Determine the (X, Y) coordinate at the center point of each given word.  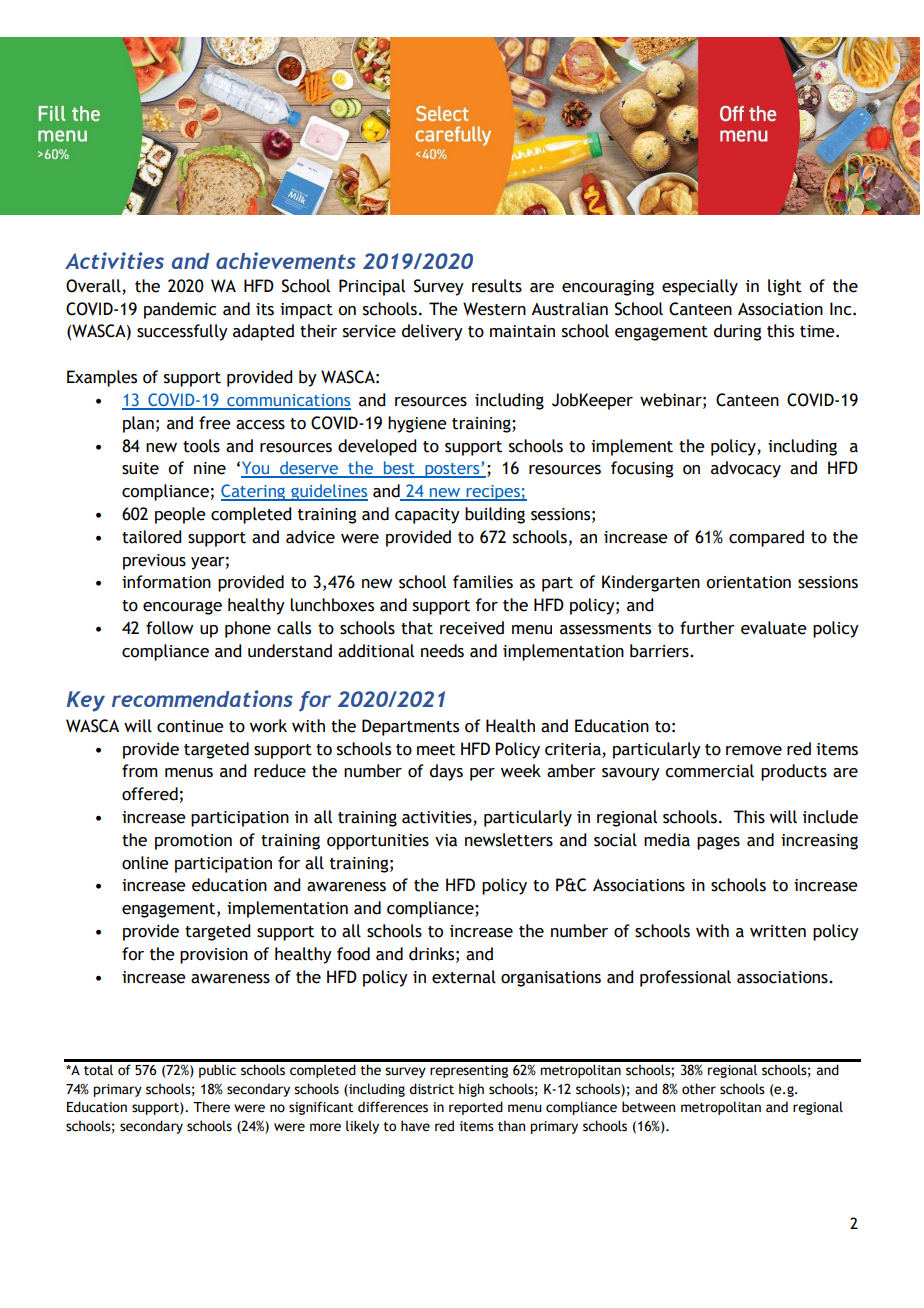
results (497, 286)
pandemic (180, 310)
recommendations (202, 698)
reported (476, 1108)
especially (700, 287)
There (211, 1107)
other (699, 1089)
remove (754, 751)
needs (442, 651)
